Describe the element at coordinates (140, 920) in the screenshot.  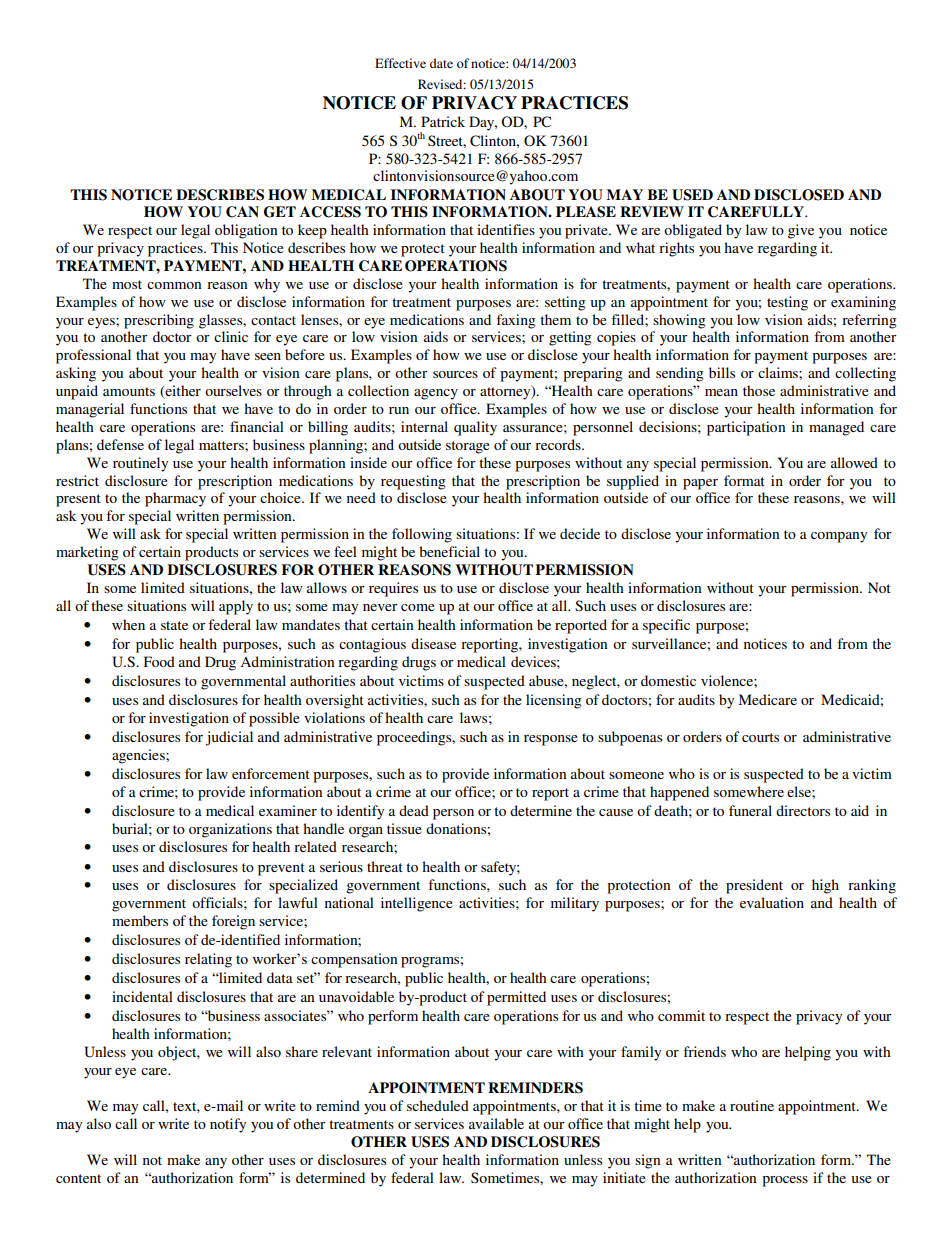
I see `members` at that location.
